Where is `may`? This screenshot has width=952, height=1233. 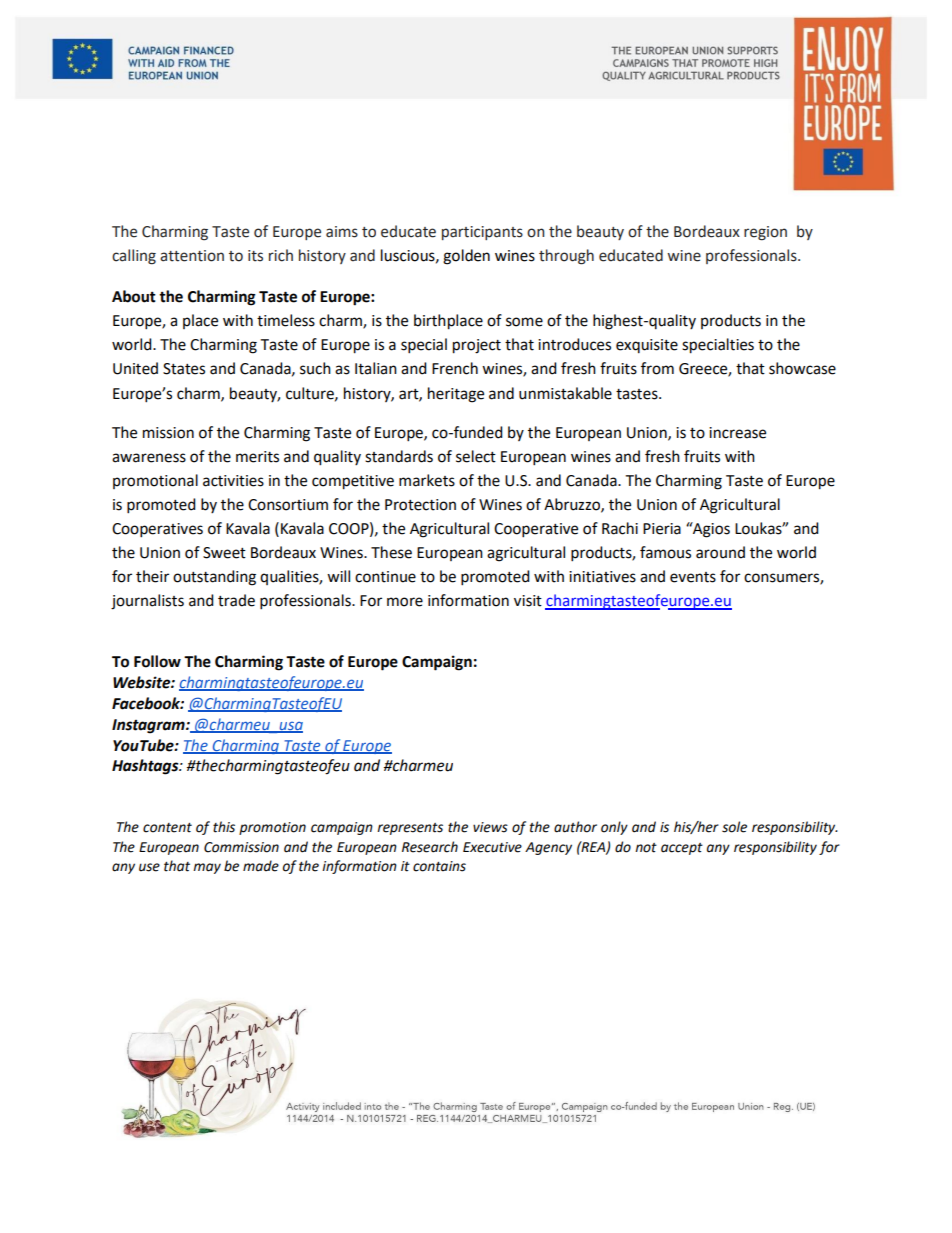
may is located at coordinates (207, 868).
